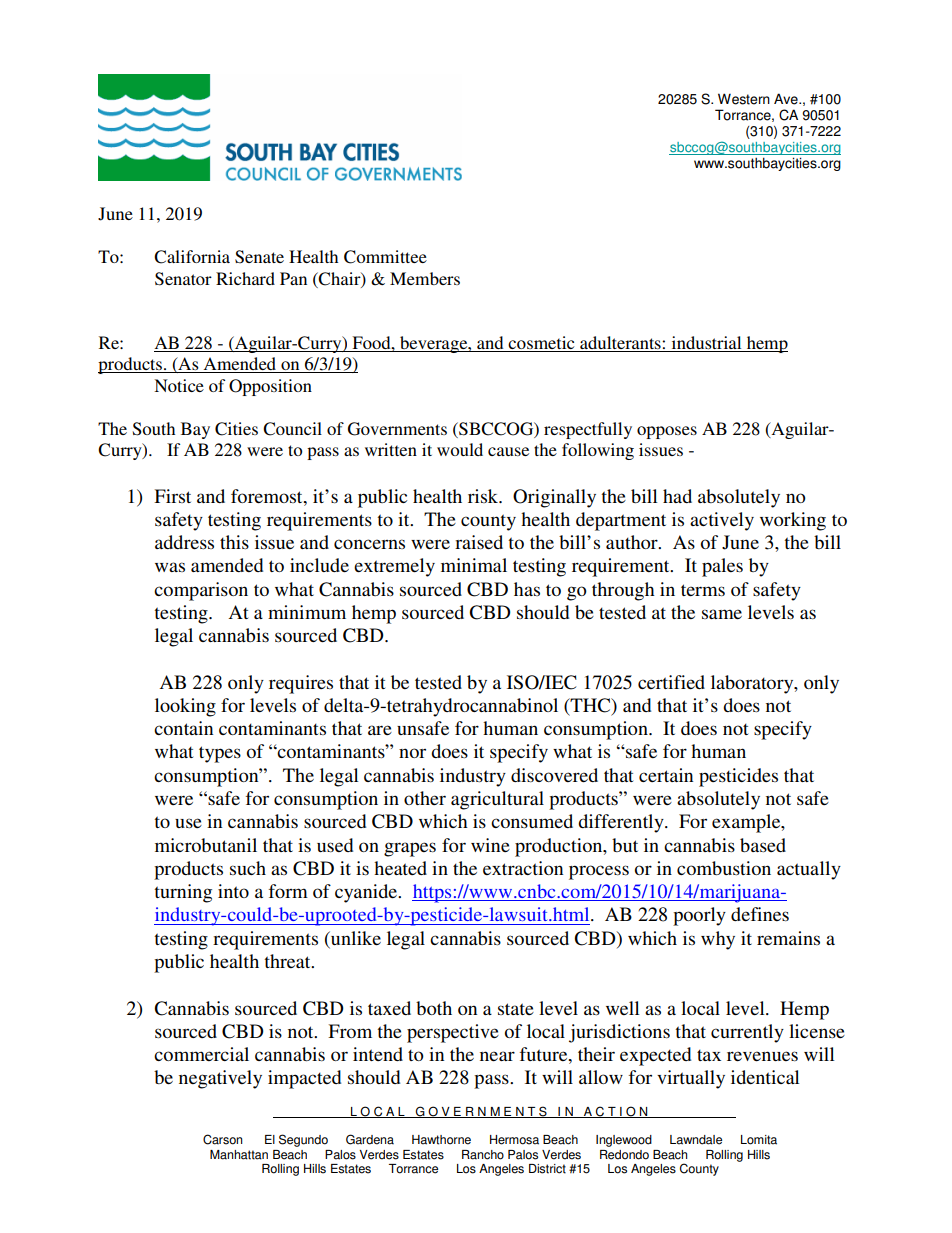 The width and height of the screenshot is (952, 1233). What do you see at coordinates (307, 612) in the screenshot?
I see `minimum` at bounding box center [307, 612].
